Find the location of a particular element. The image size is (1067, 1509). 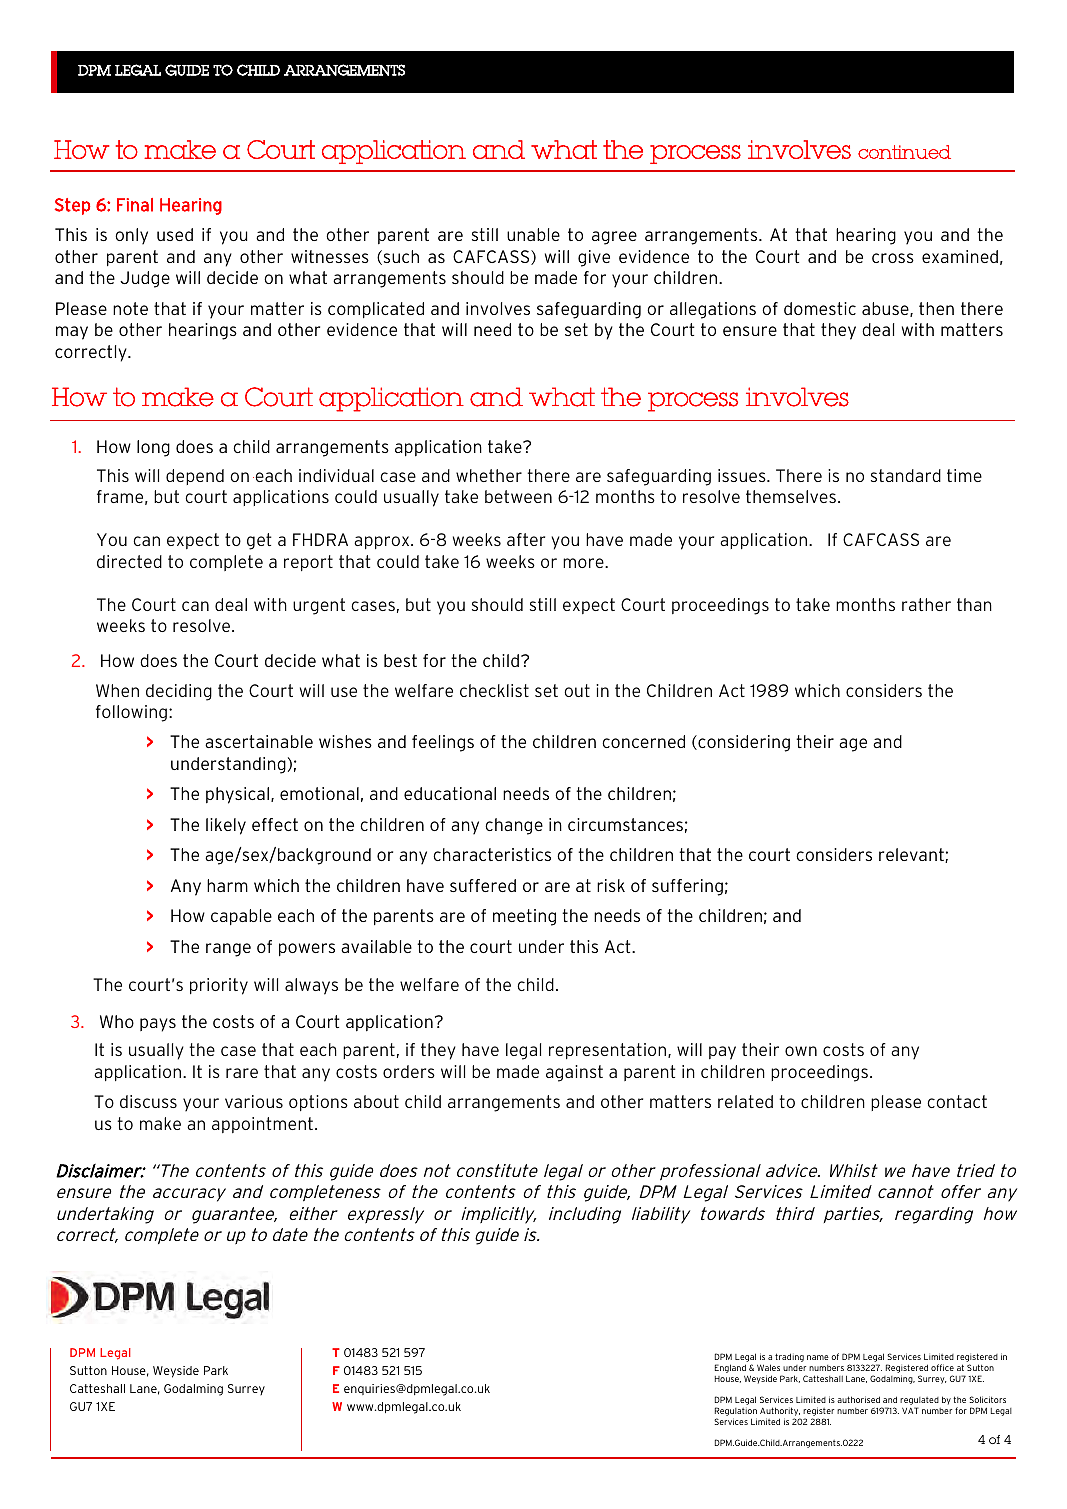

unable is located at coordinates (533, 234).
